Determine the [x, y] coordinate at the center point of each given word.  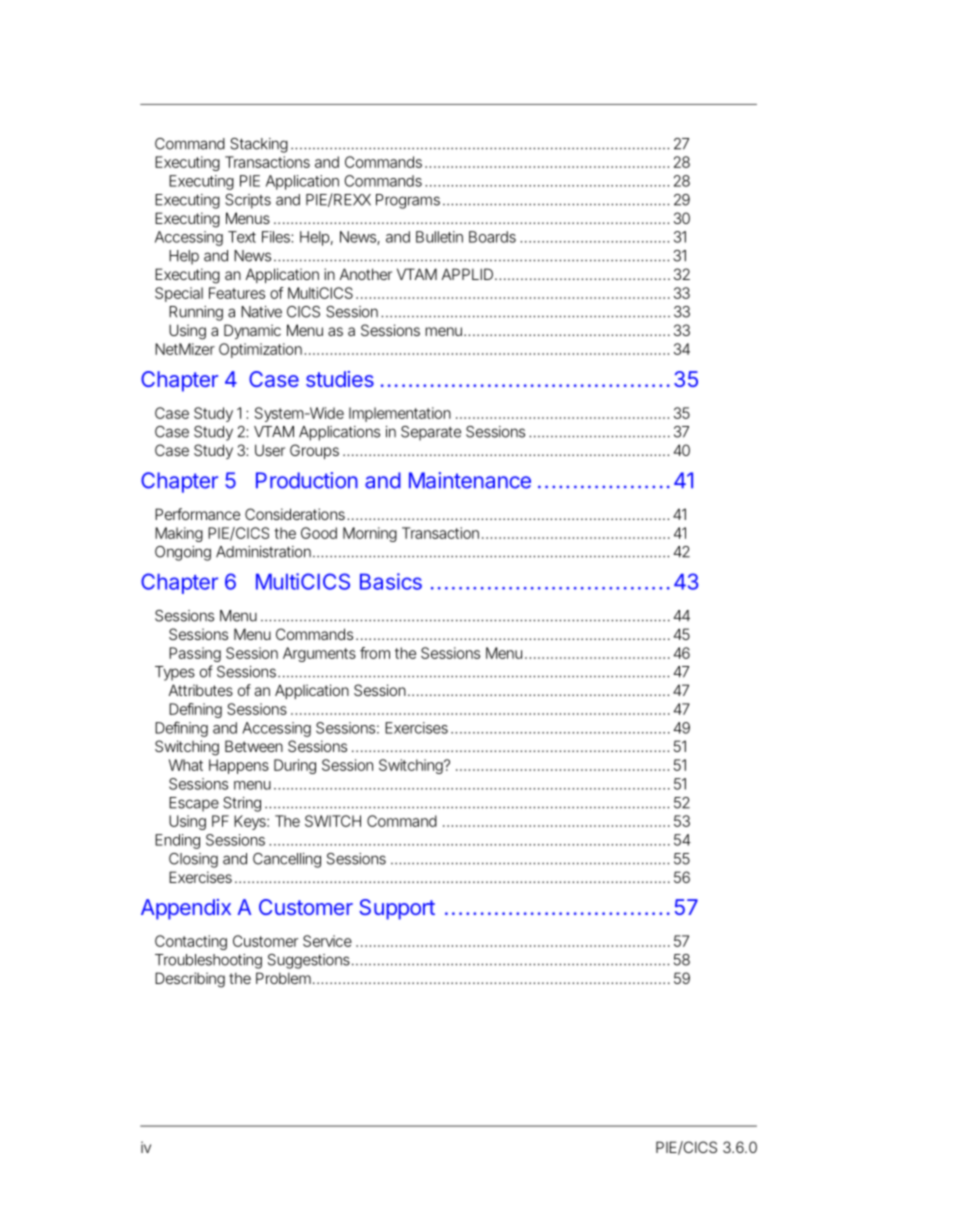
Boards [492, 237]
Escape [194, 804]
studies [340, 379]
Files [277, 237]
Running [196, 313]
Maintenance [470, 480]
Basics [391, 581]
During [295, 766]
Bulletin [439, 237]
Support [397, 909]
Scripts [248, 201]
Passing [195, 654]
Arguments [319, 654]
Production [307, 480]
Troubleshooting [208, 961]
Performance [197, 514]
